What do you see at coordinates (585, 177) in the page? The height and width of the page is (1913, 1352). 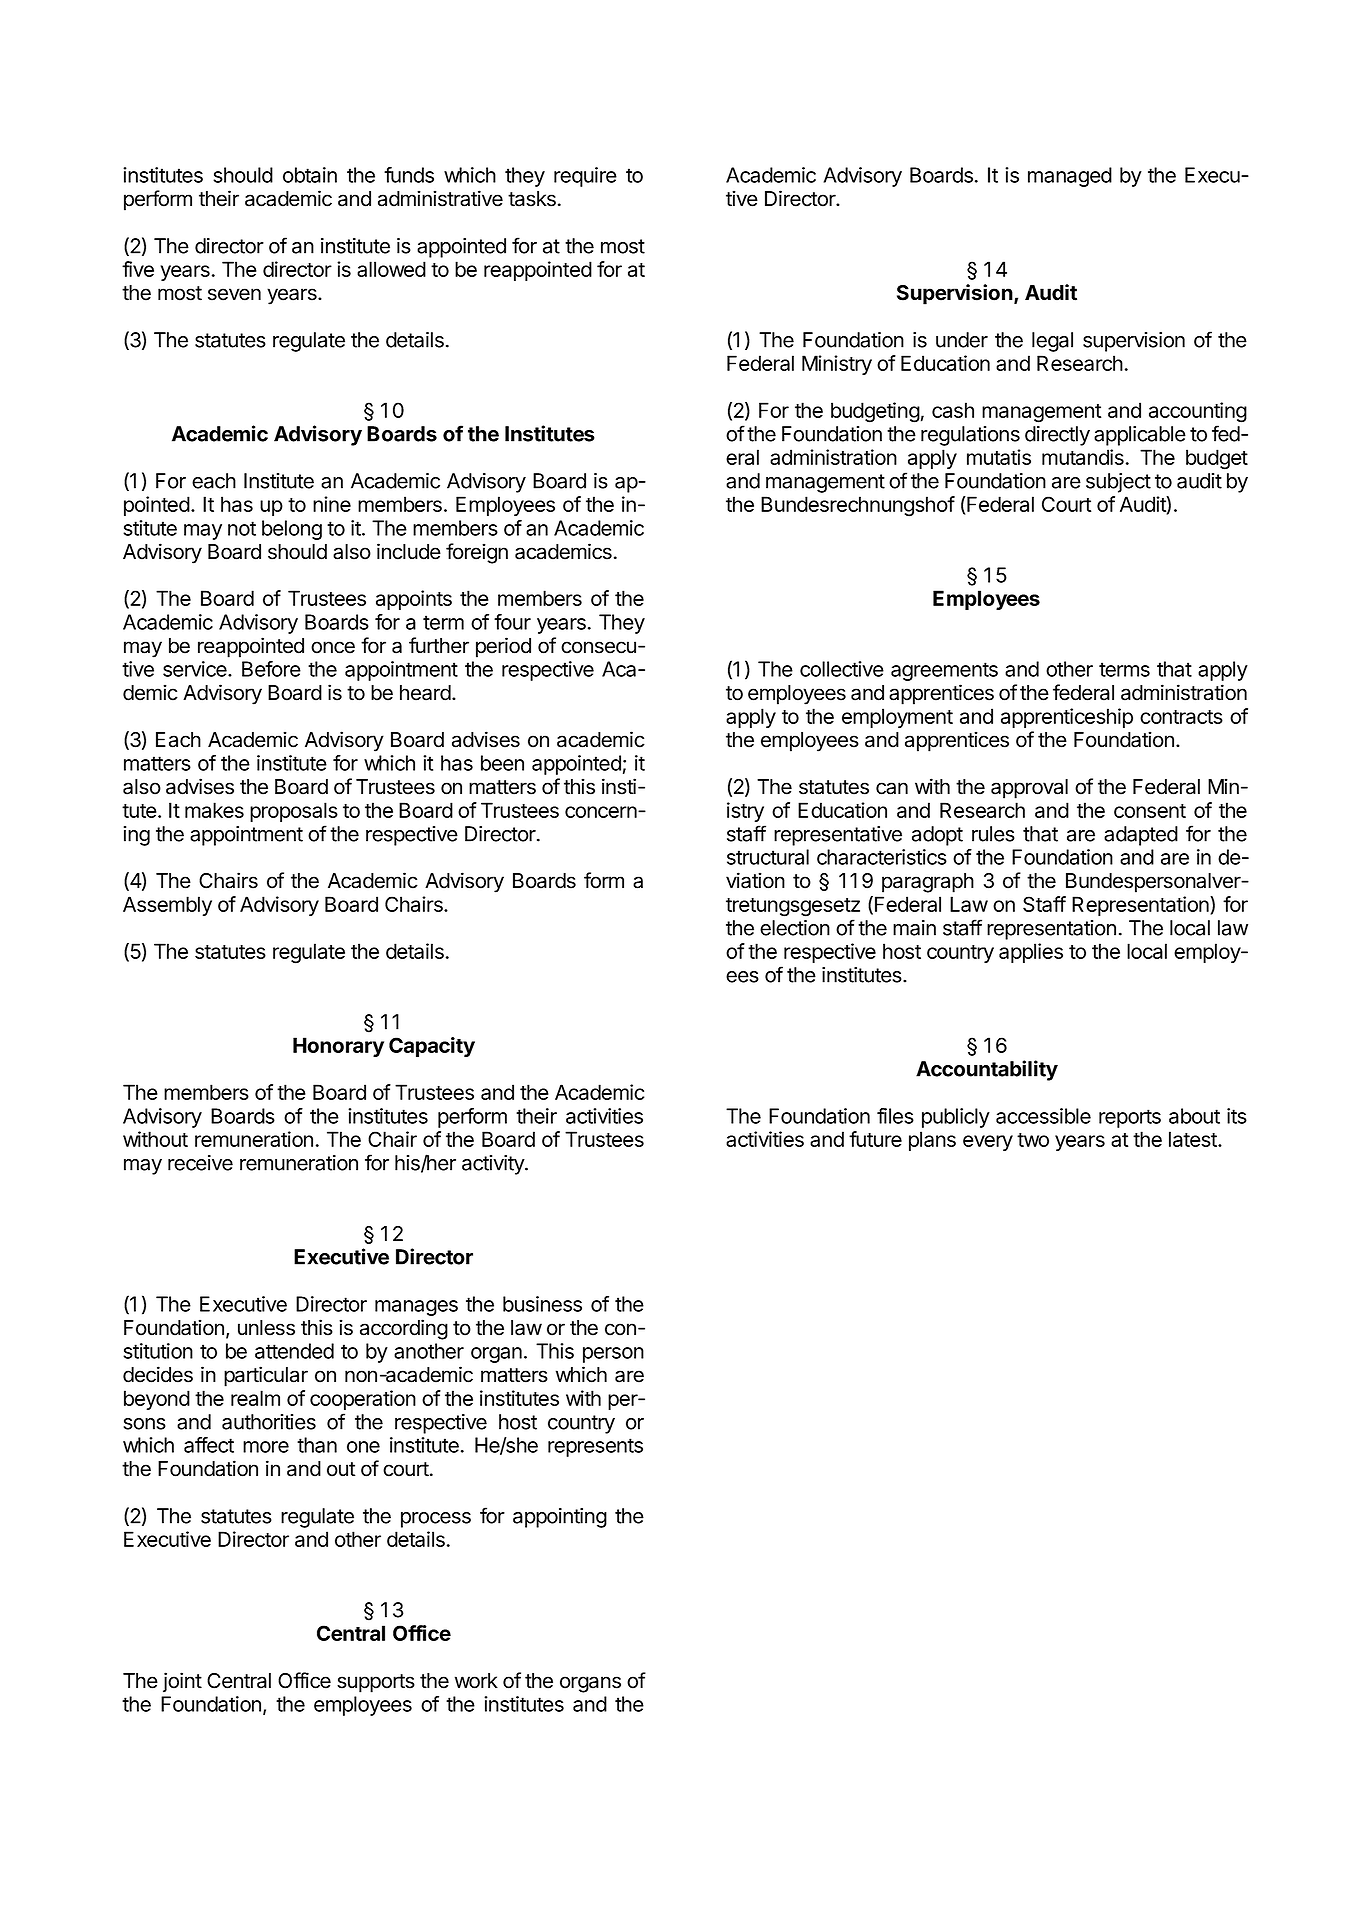 I see `require` at bounding box center [585, 177].
